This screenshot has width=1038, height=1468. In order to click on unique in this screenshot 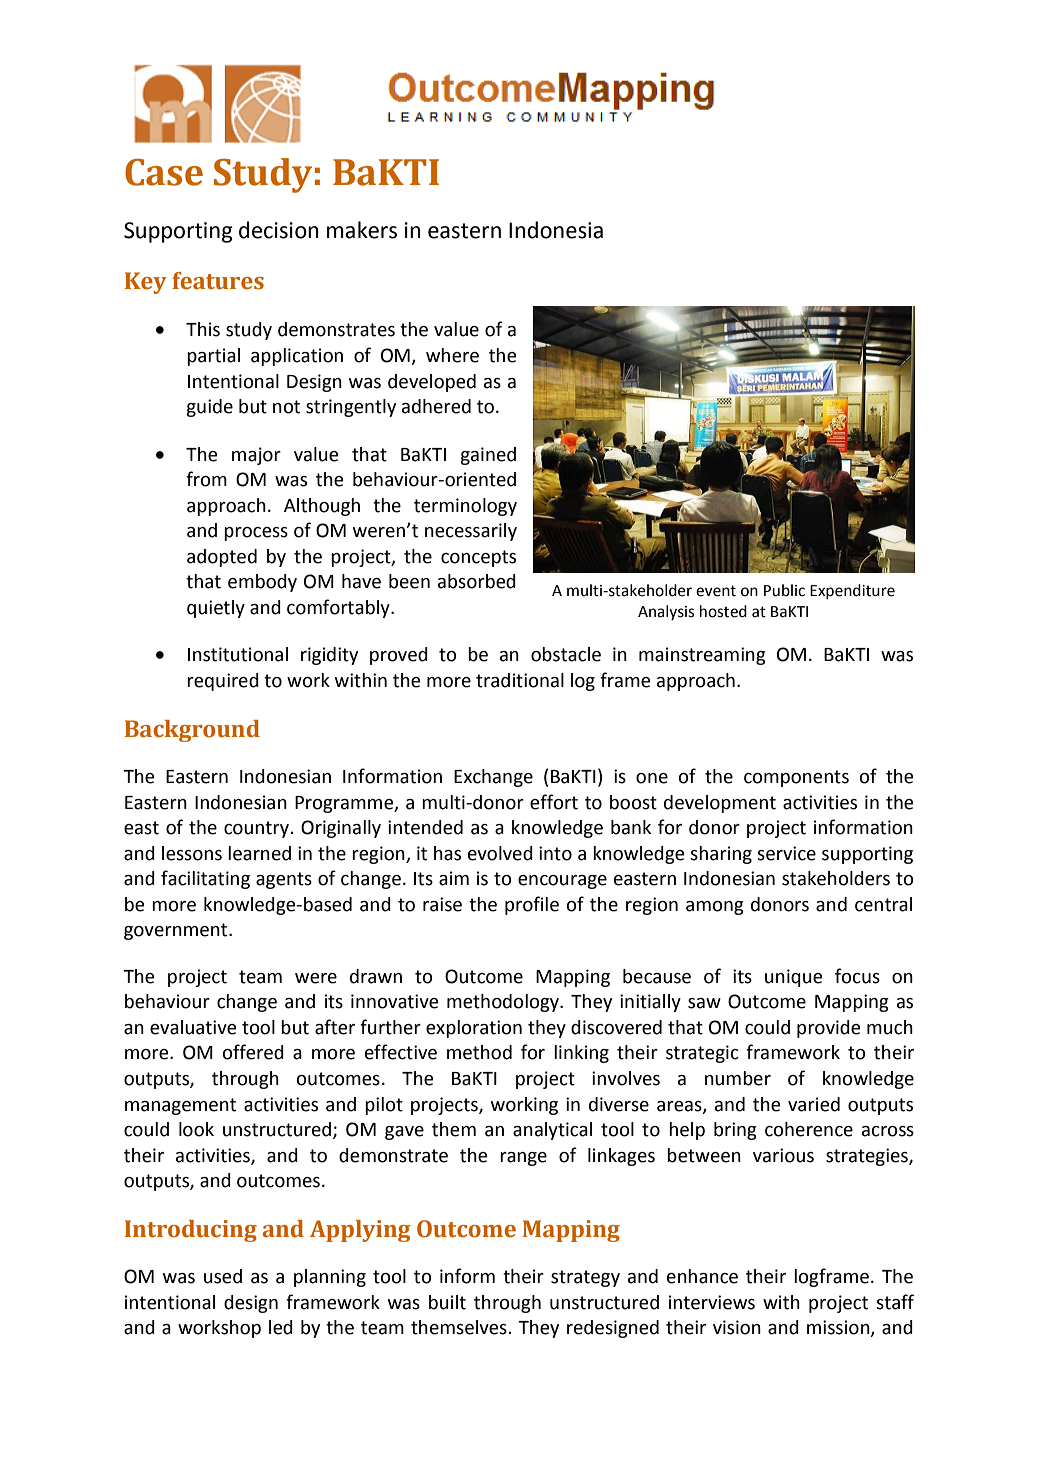, I will do `click(793, 978)`.
